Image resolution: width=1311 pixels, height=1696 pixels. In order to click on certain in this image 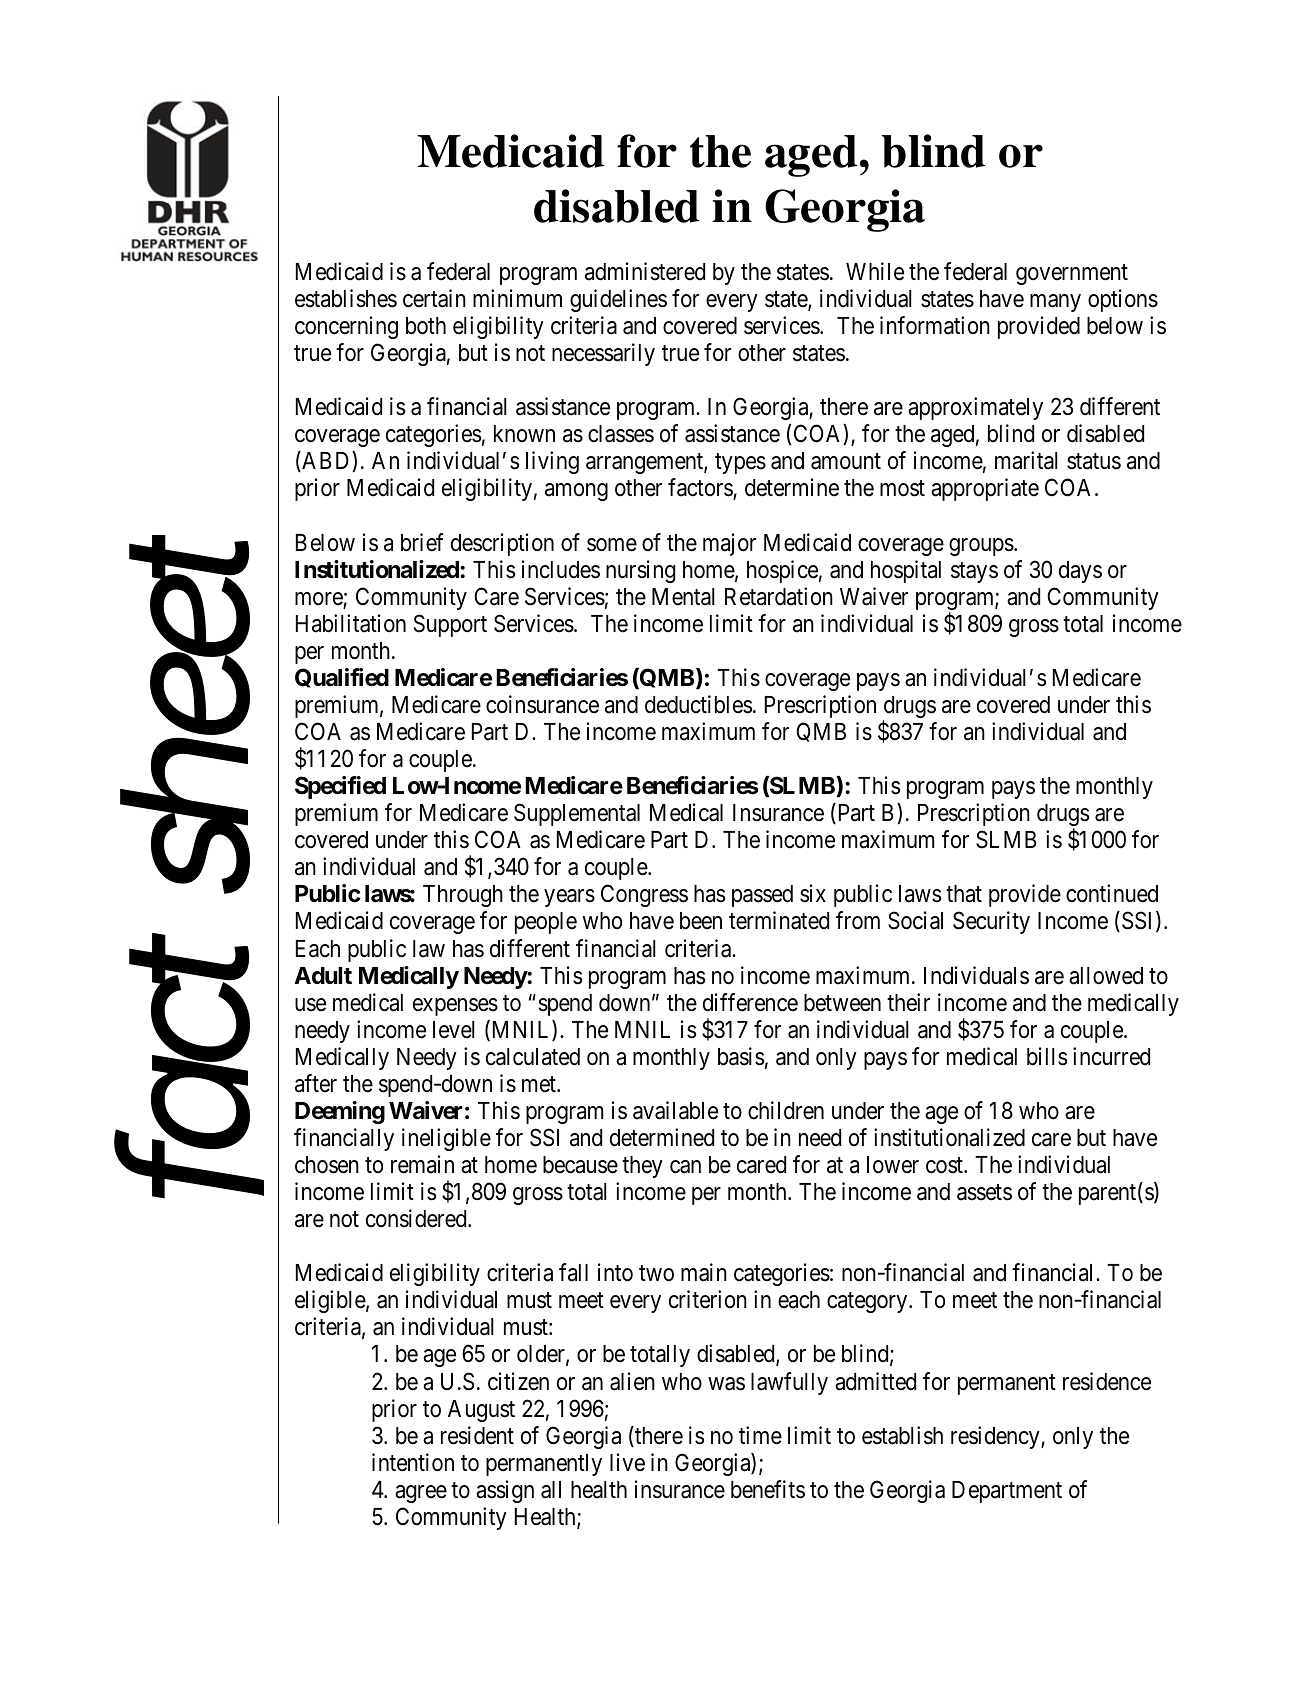, I will do `click(434, 298)`.
